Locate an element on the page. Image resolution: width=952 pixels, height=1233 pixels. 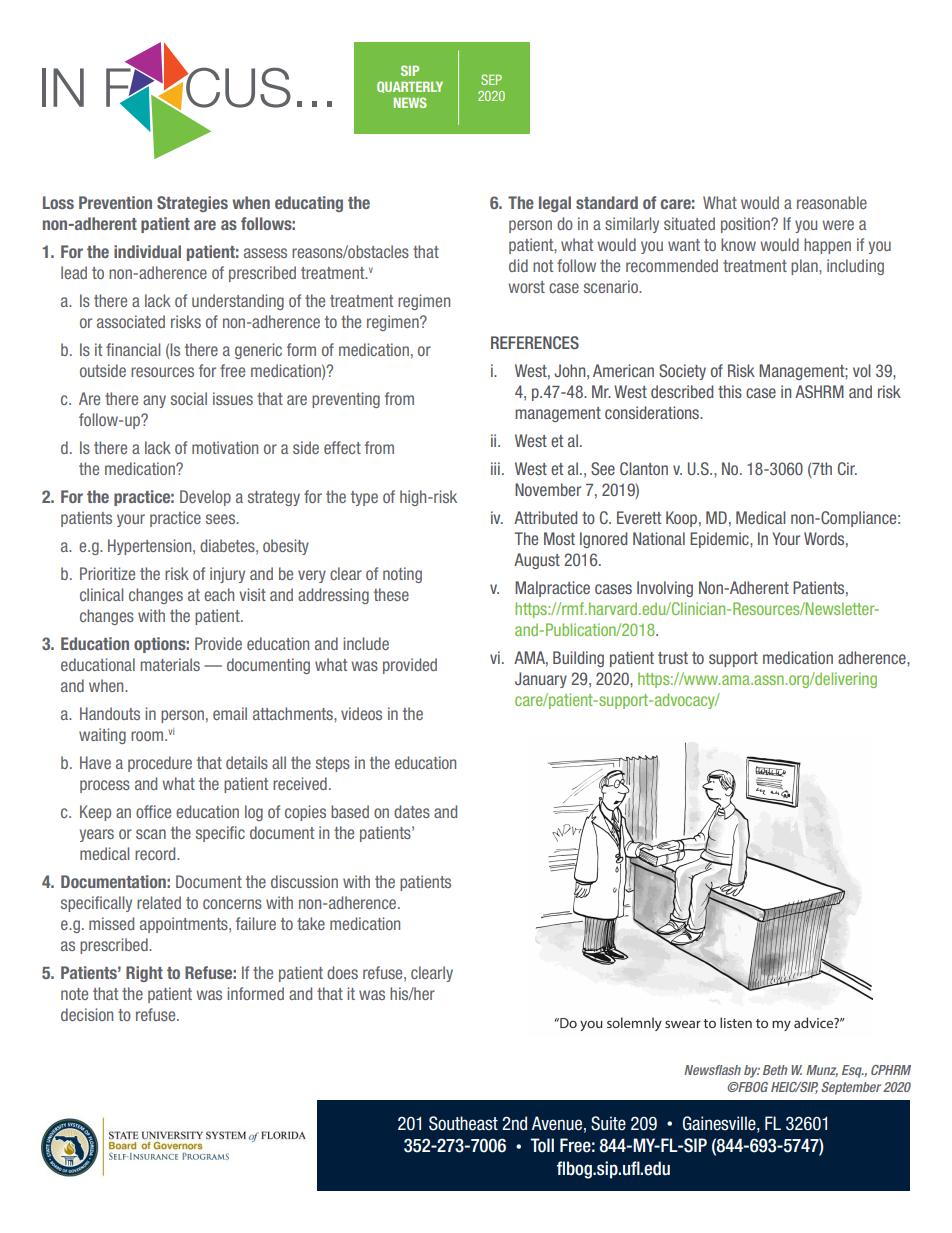
Prevention is located at coordinates (115, 202).
